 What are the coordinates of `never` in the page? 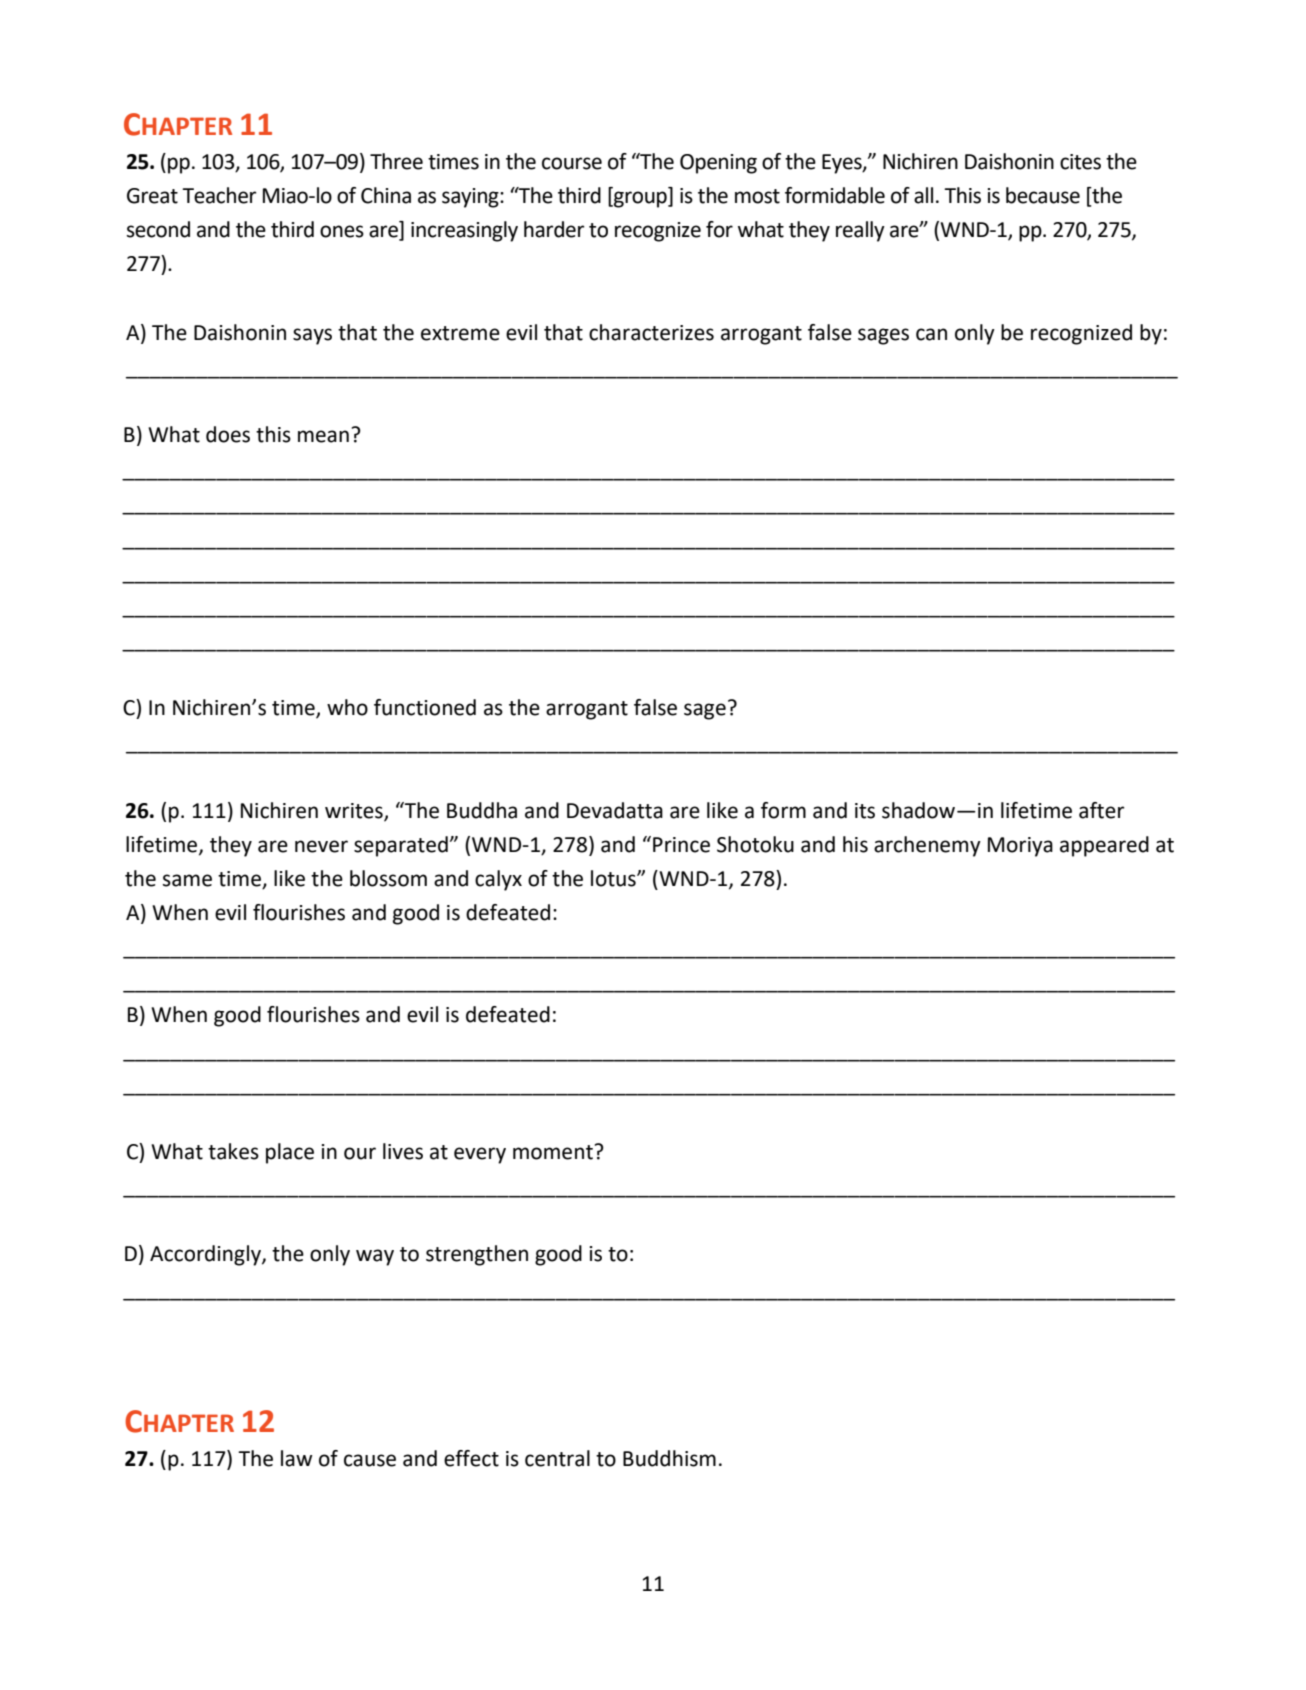 It's located at (321, 846).
